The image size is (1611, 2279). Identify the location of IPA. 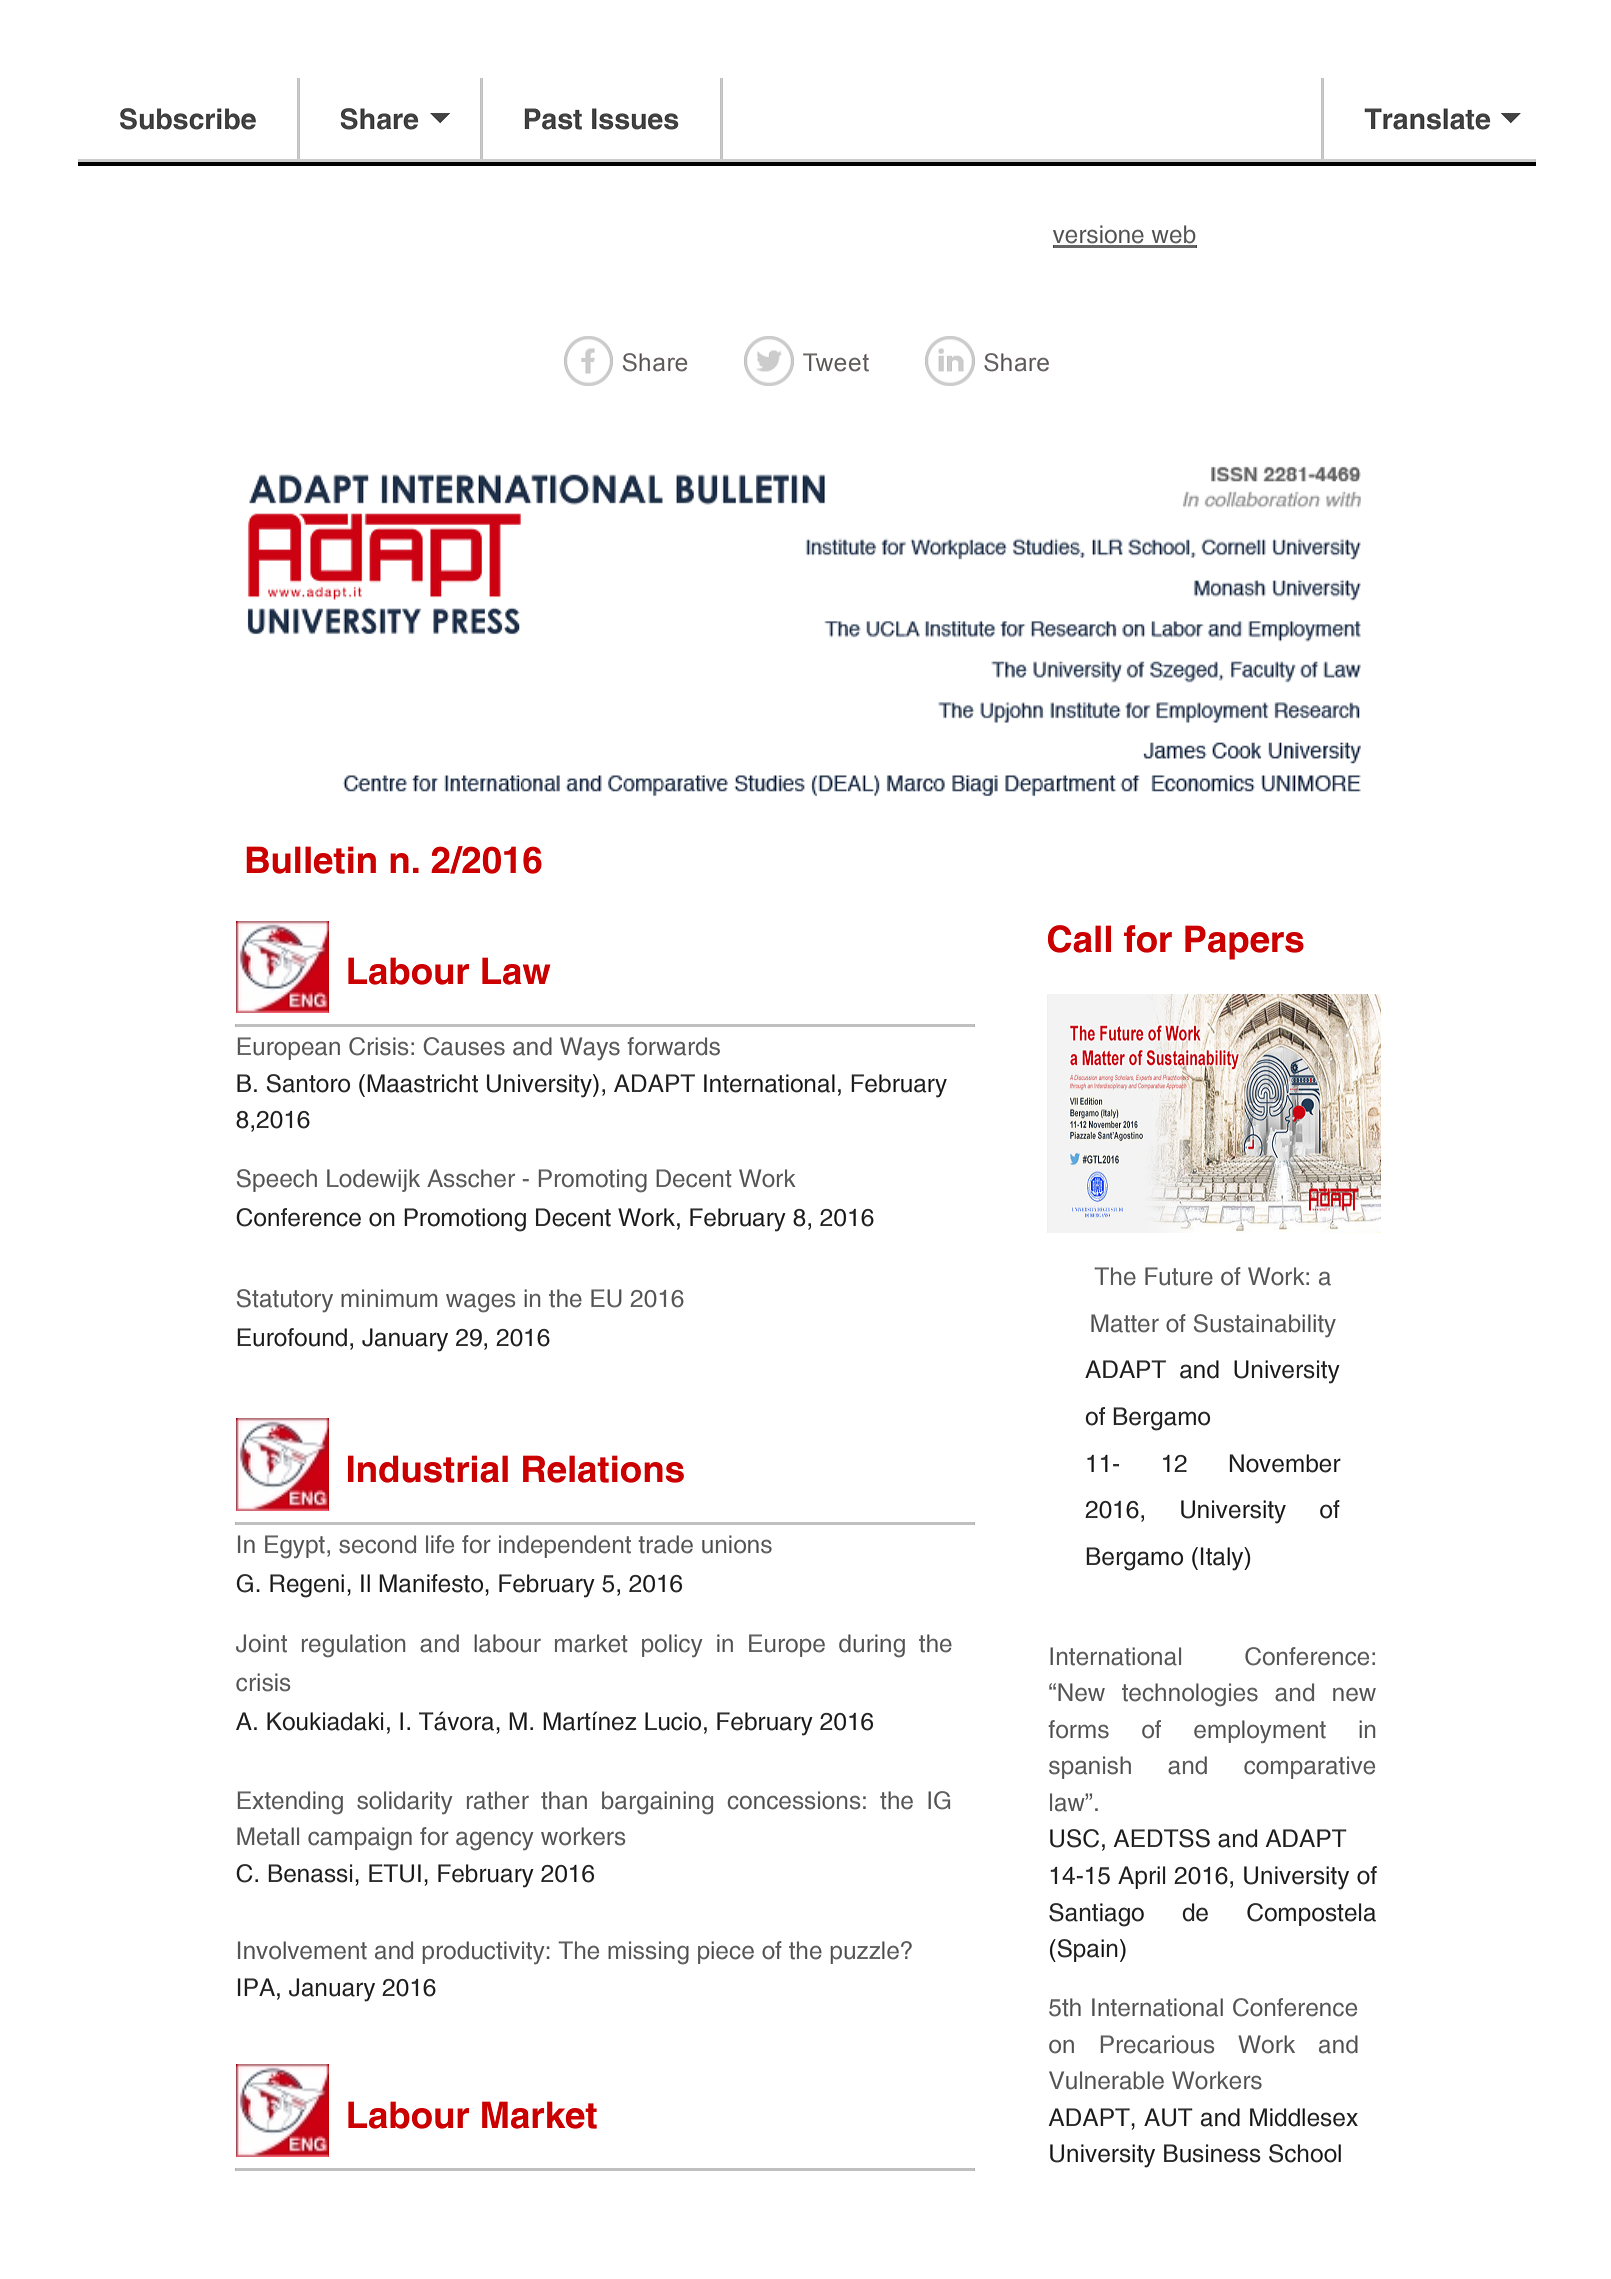
(256, 1987).
